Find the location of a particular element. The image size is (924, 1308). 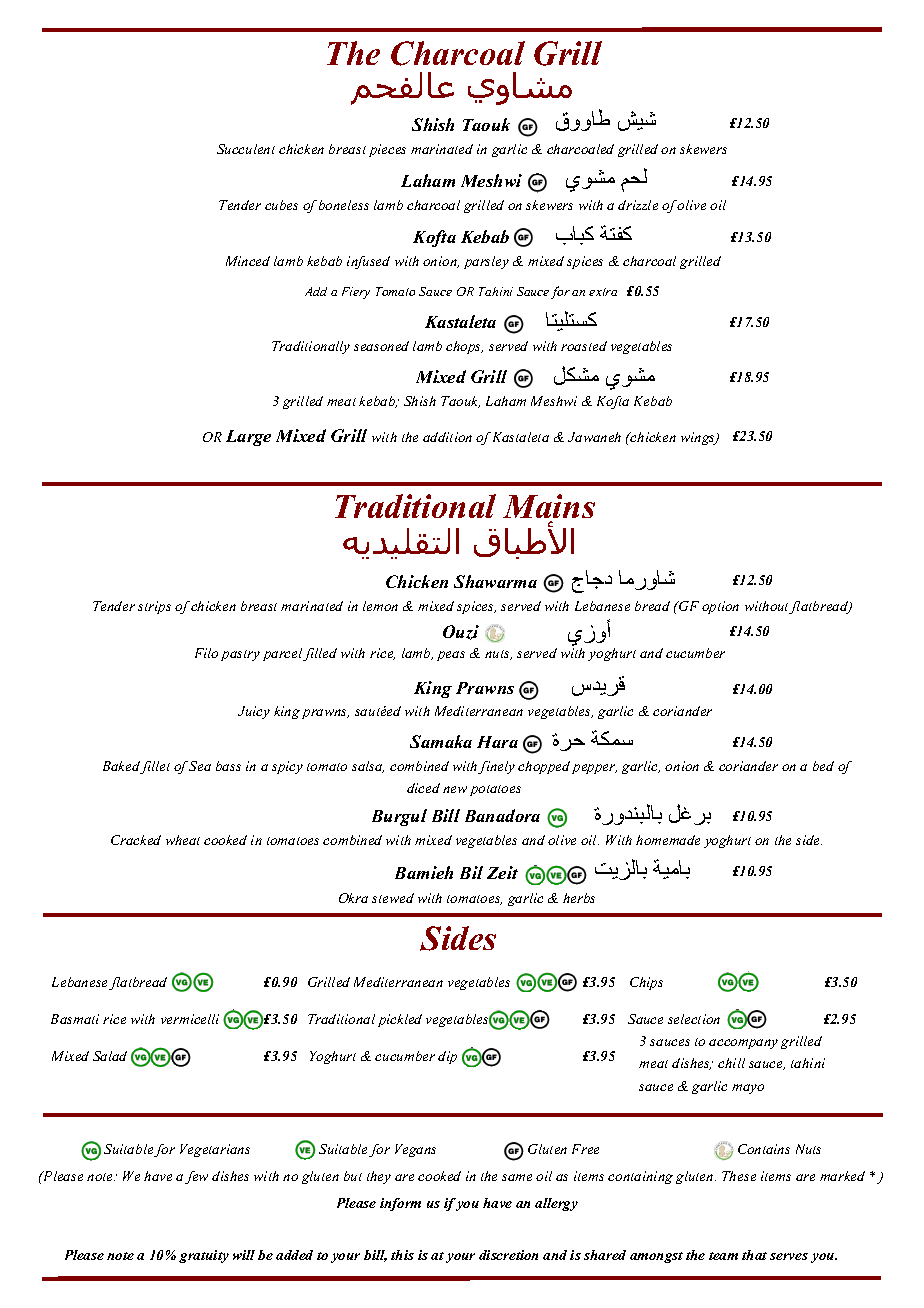

extra is located at coordinates (603, 292).
